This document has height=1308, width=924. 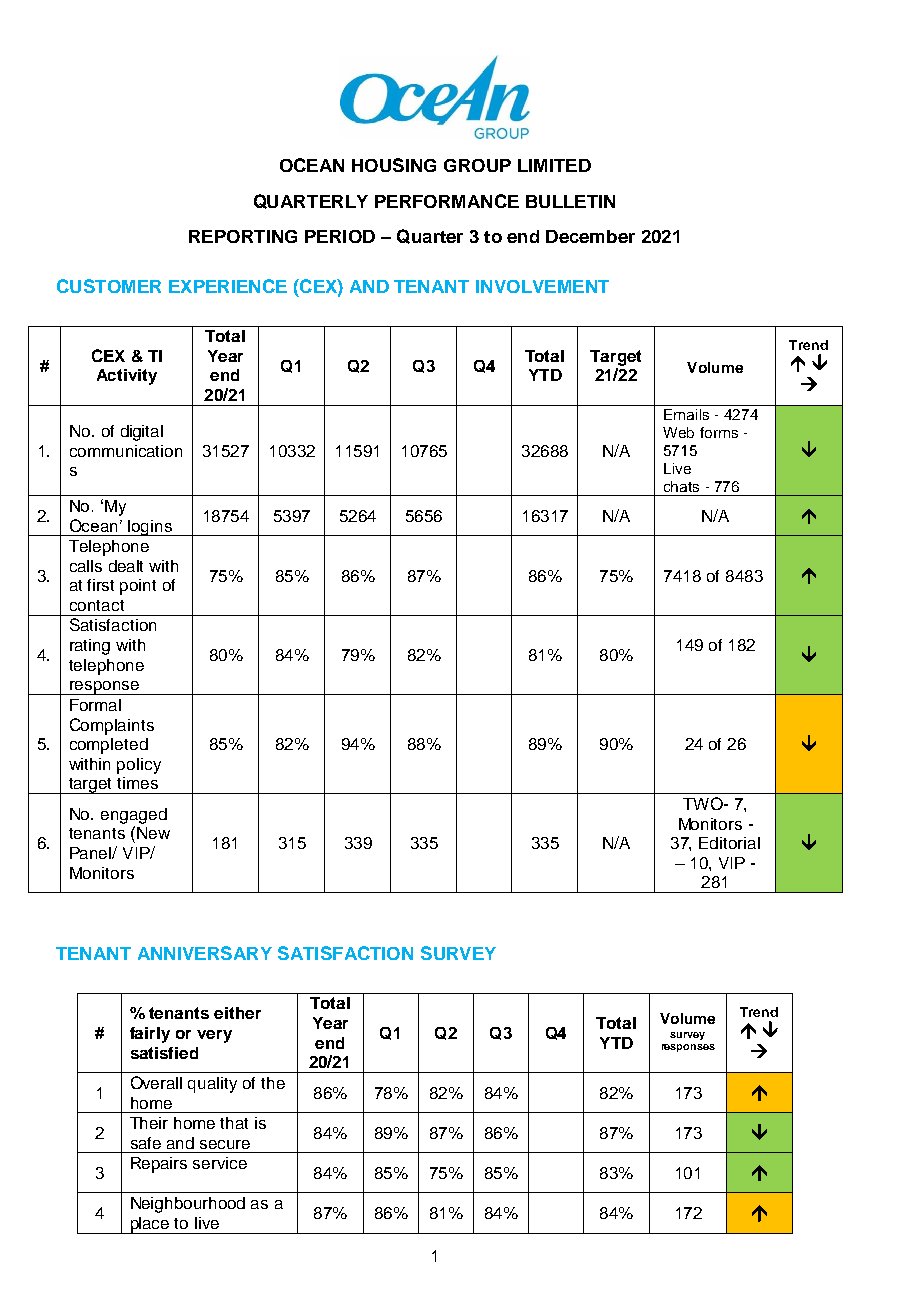 What do you see at coordinates (188, 1205) in the document?
I see `Neighbourhood` at bounding box center [188, 1205].
